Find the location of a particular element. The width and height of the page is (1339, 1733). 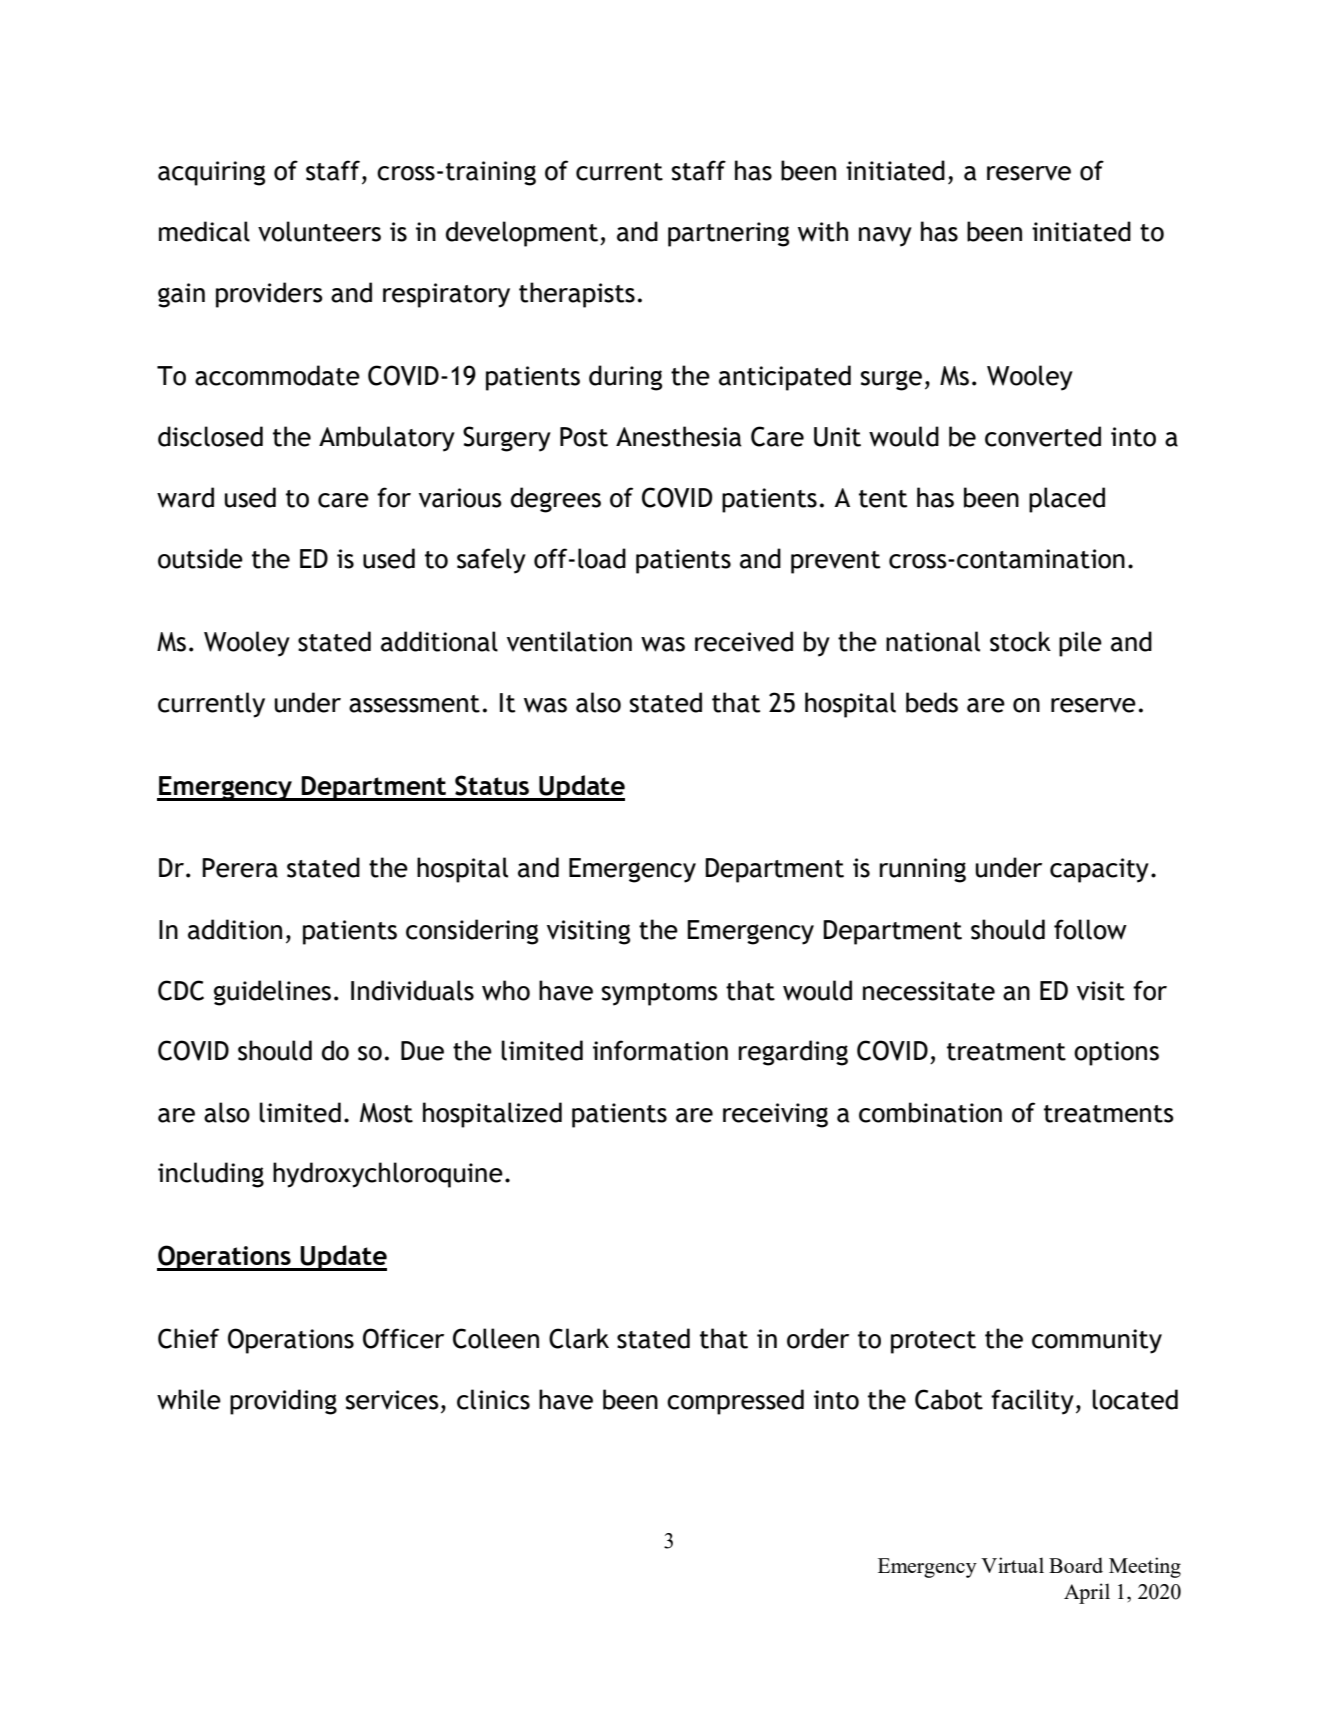

placed is located at coordinates (1067, 500).
